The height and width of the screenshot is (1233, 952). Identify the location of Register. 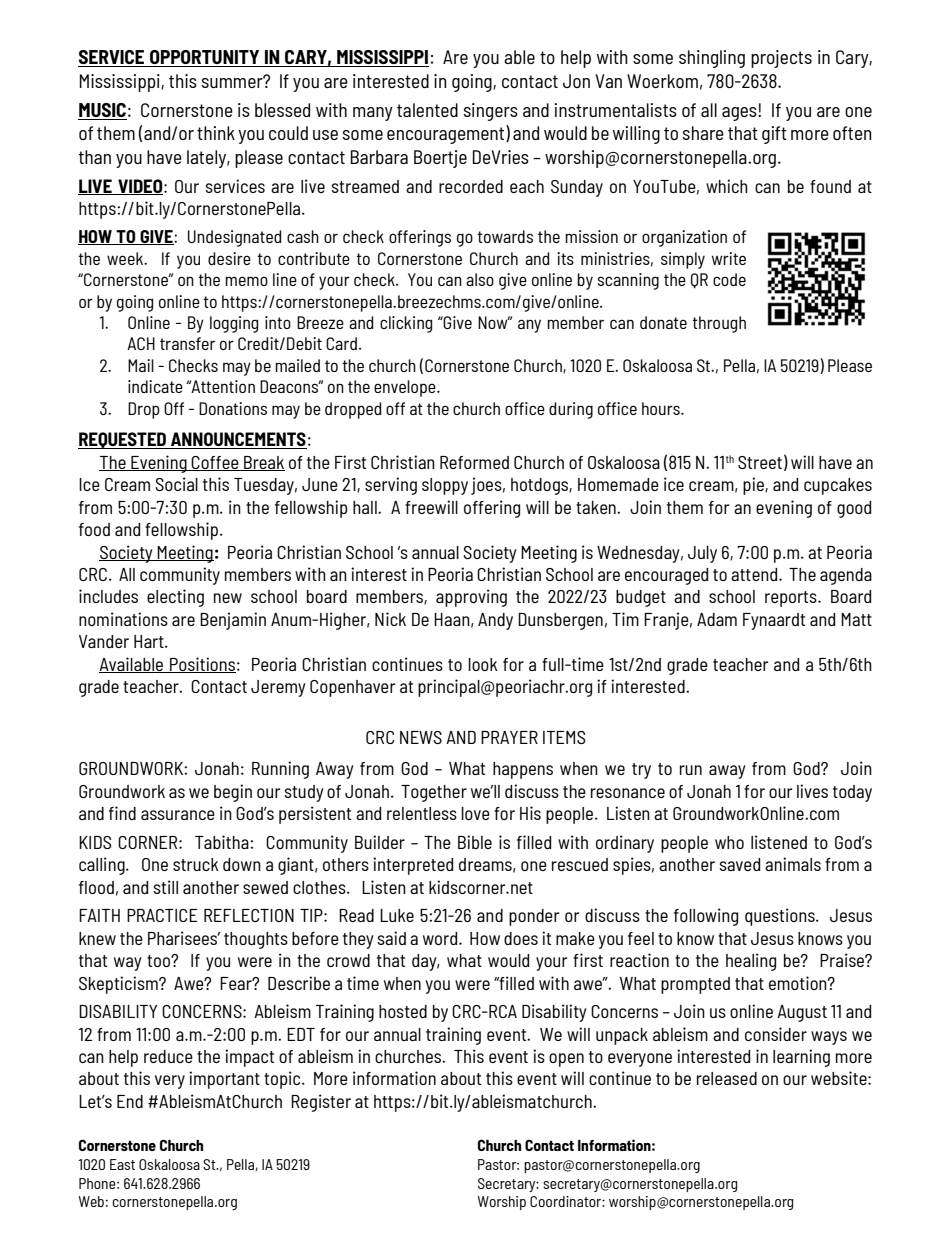
(321, 1103).
